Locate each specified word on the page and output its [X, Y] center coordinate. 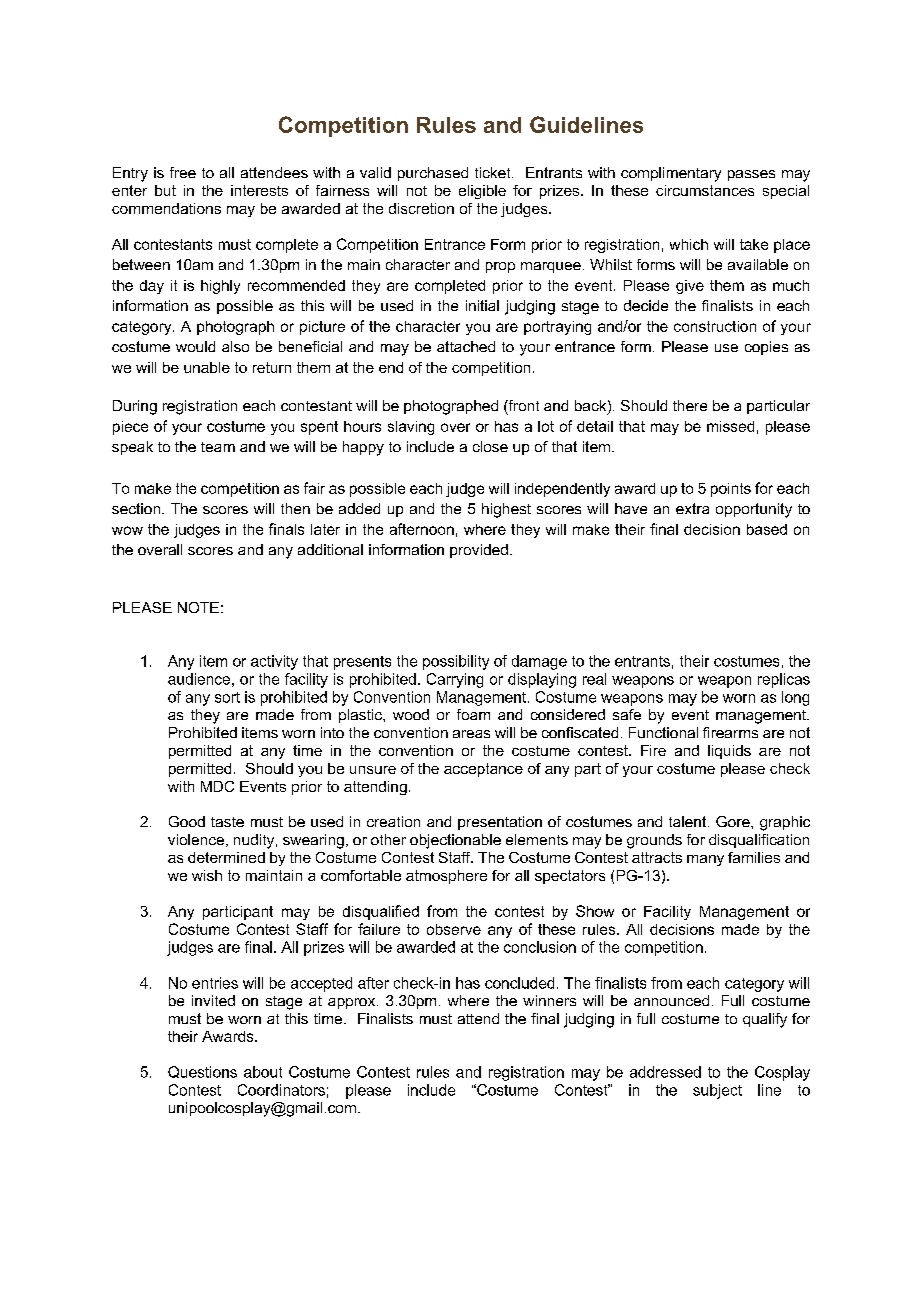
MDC [217, 786]
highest [506, 510]
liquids [729, 752]
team [218, 447]
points [731, 490]
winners [549, 1000]
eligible [482, 192]
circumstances [705, 190]
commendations [166, 208]
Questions [202, 1072]
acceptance [483, 770]
